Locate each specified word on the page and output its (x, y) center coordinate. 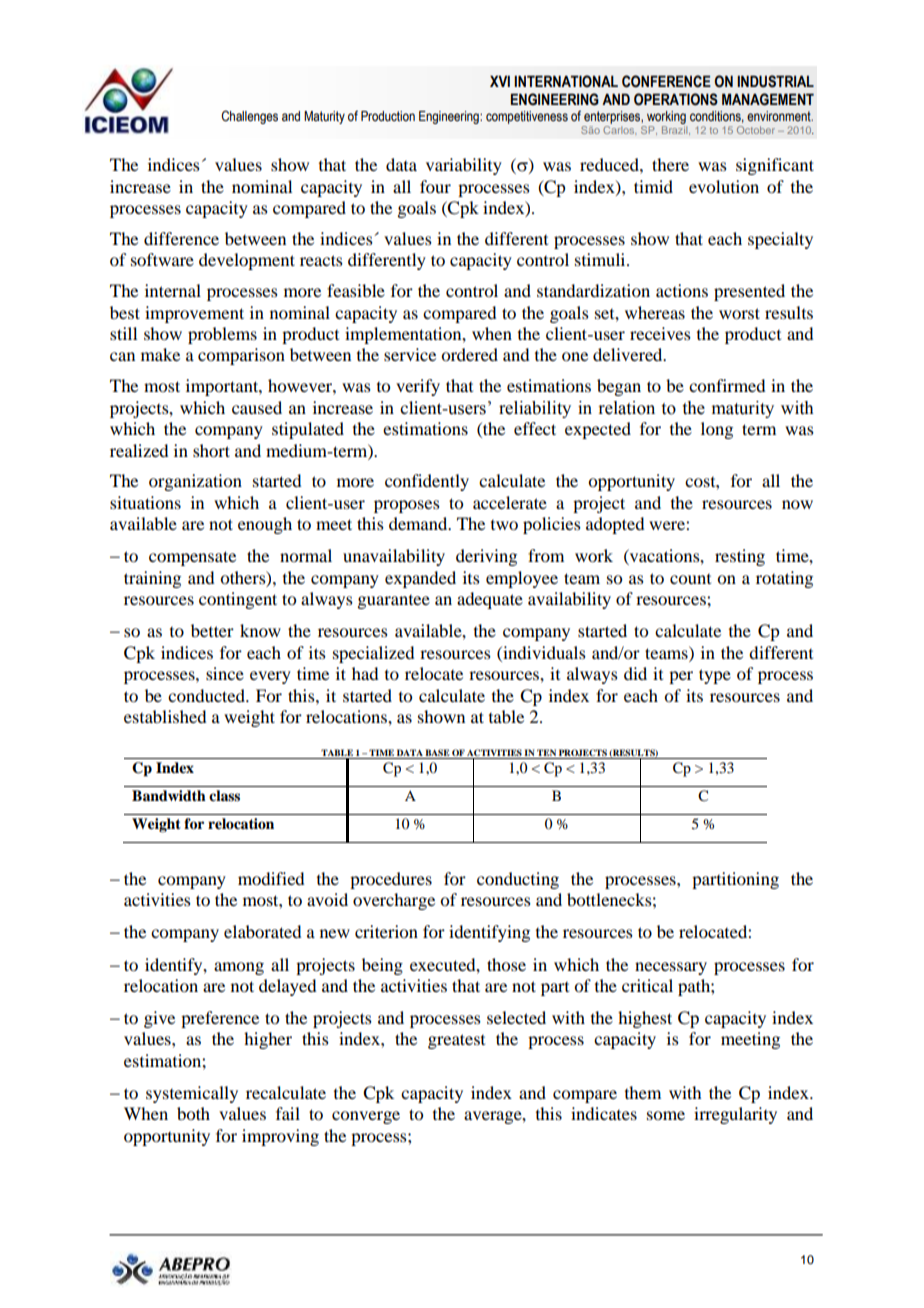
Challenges (249, 117)
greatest (456, 1041)
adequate (490, 600)
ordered (469, 354)
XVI (500, 81)
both (193, 1113)
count (690, 579)
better (212, 630)
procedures (391, 880)
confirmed (727, 385)
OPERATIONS (676, 99)
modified (271, 878)
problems (222, 335)
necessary (671, 968)
